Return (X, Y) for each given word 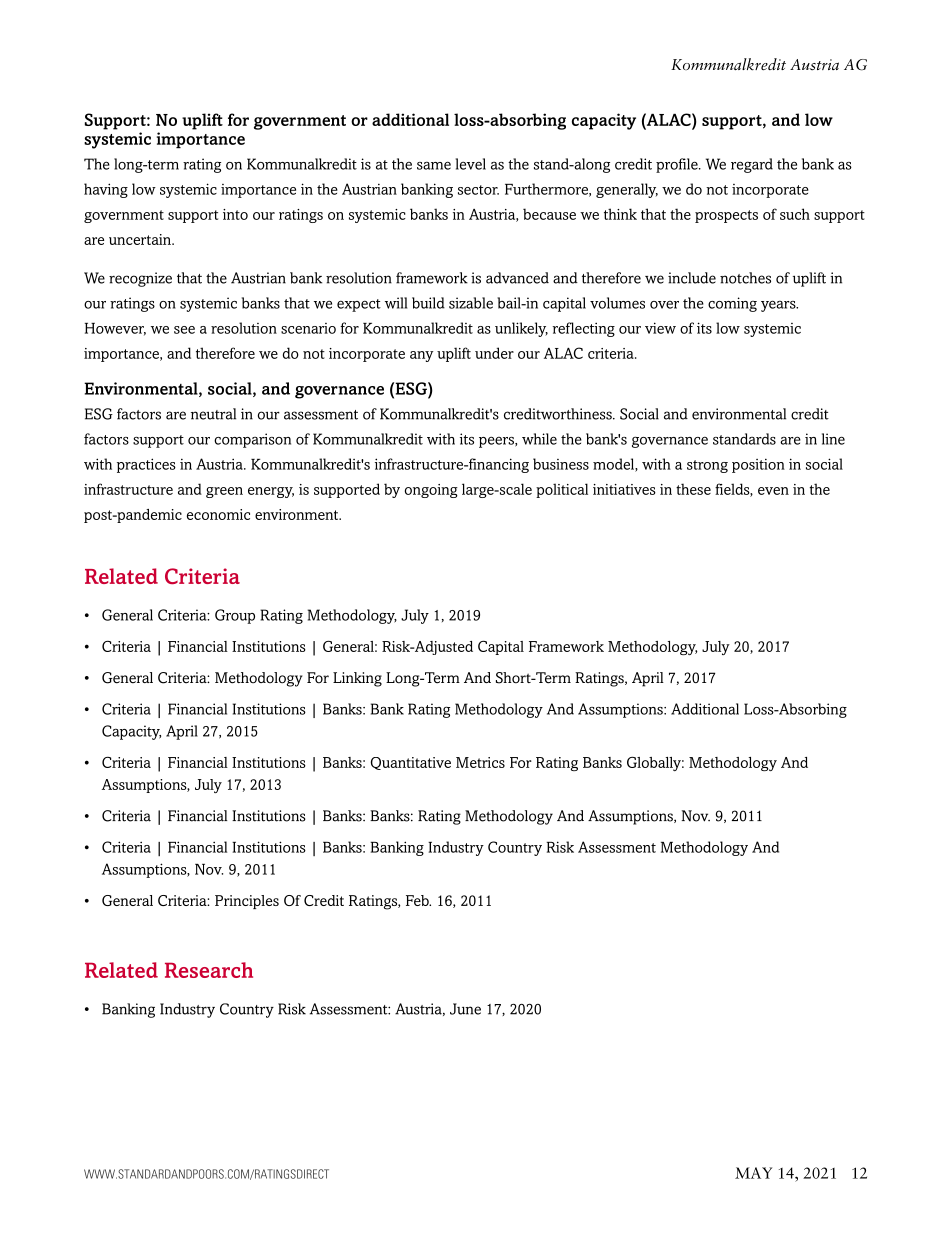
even (773, 491)
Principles (247, 902)
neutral (213, 414)
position (758, 465)
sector (478, 190)
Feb (418, 900)
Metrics (480, 762)
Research (209, 970)
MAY (753, 1173)
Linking (357, 679)
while (539, 439)
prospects (726, 216)
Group (235, 616)
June (465, 1009)
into (235, 214)
